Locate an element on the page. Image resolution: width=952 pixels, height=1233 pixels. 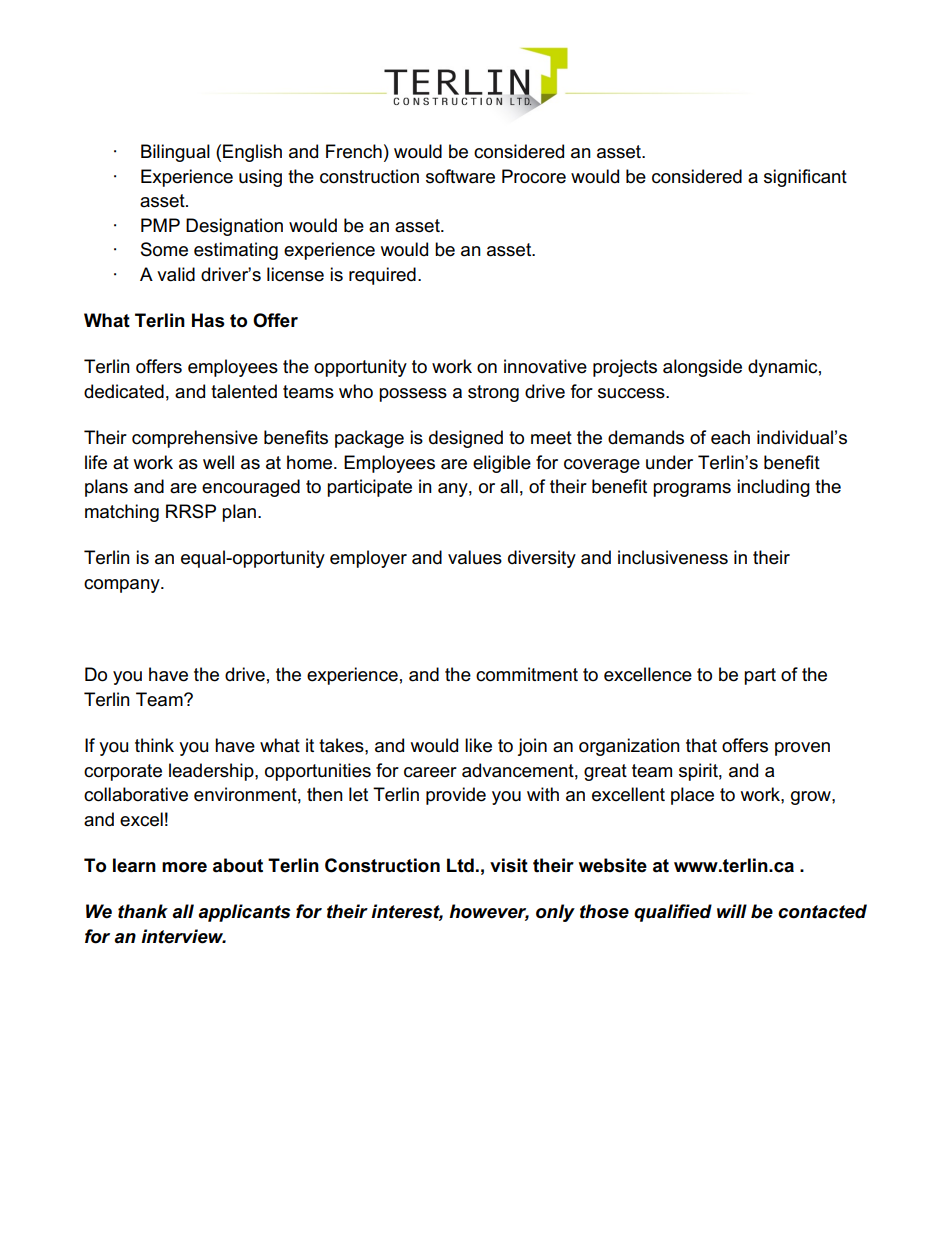
inclusiveness is located at coordinates (673, 557).
